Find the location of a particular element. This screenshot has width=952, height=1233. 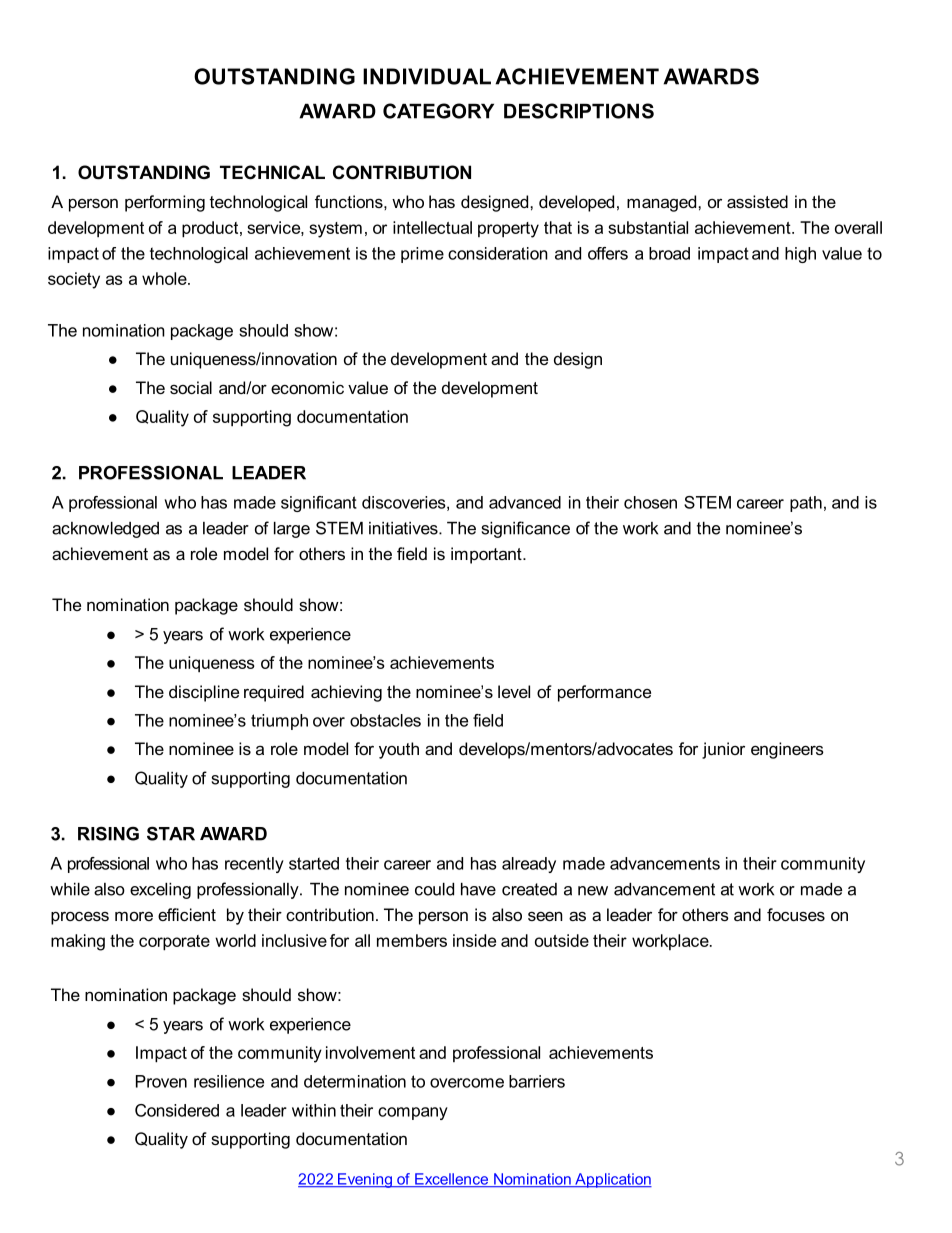

social is located at coordinates (191, 387).
